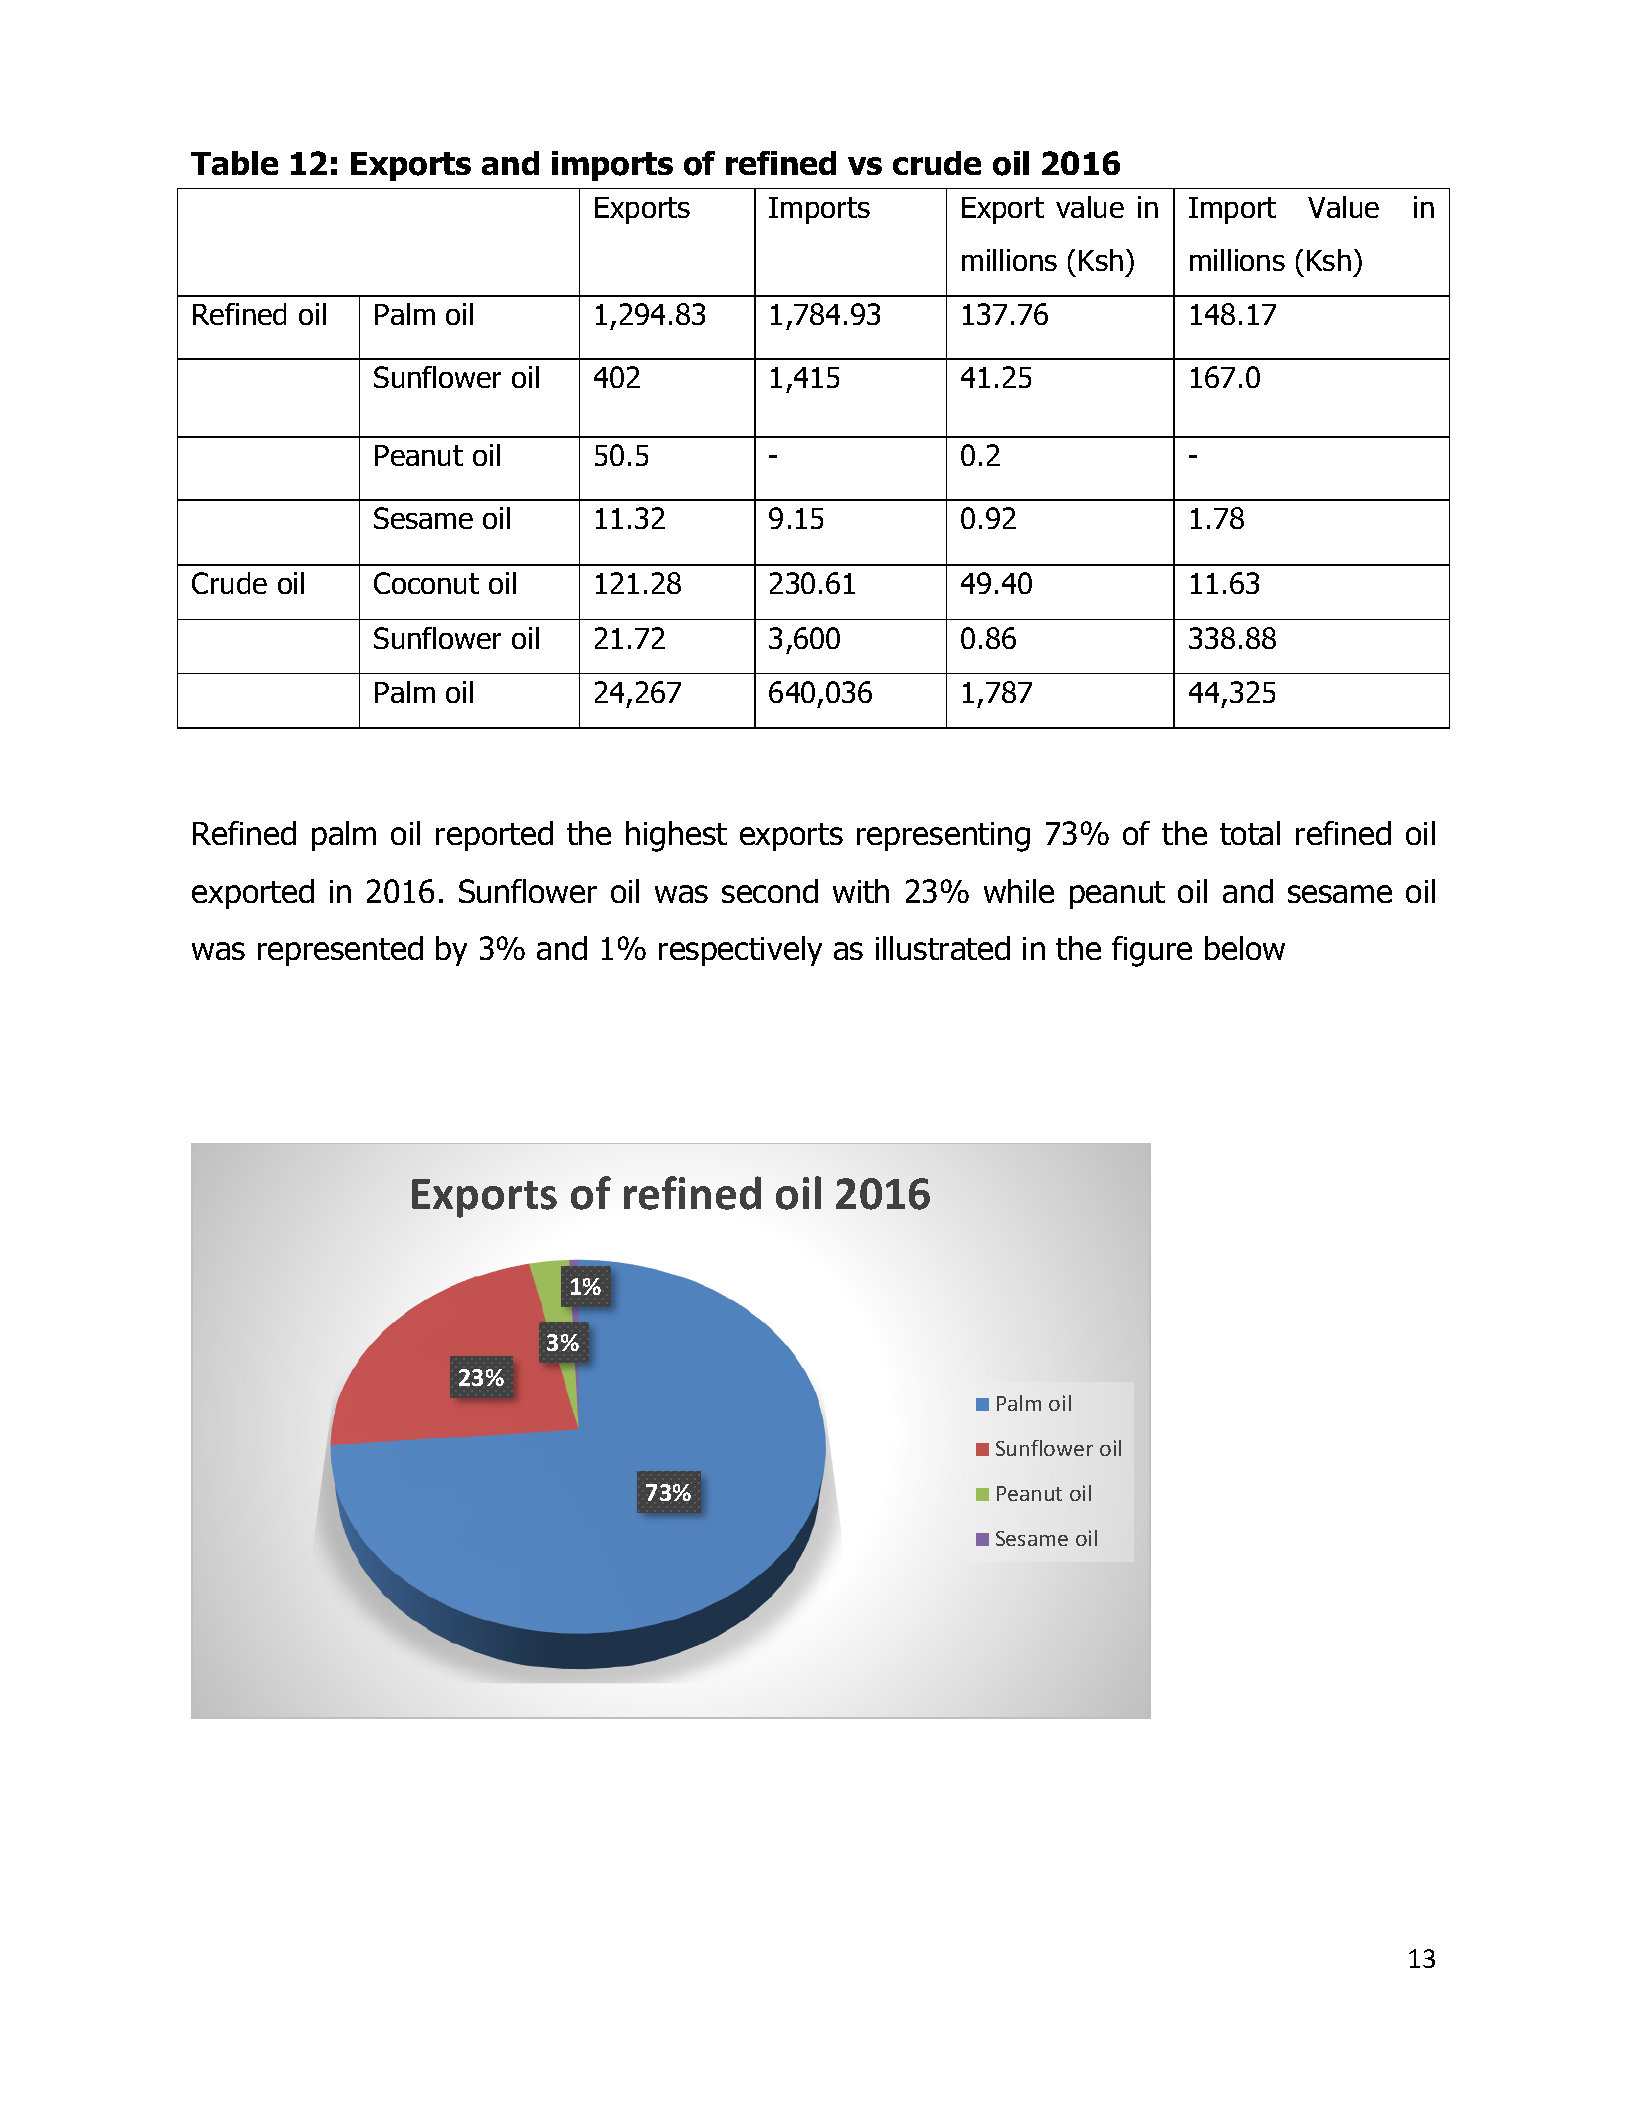 This screenshot has width=1629, height=2108. What do you see at coordinates (770, 891) in the screenshot?
I see `second` at bounding box center [770, 891].
